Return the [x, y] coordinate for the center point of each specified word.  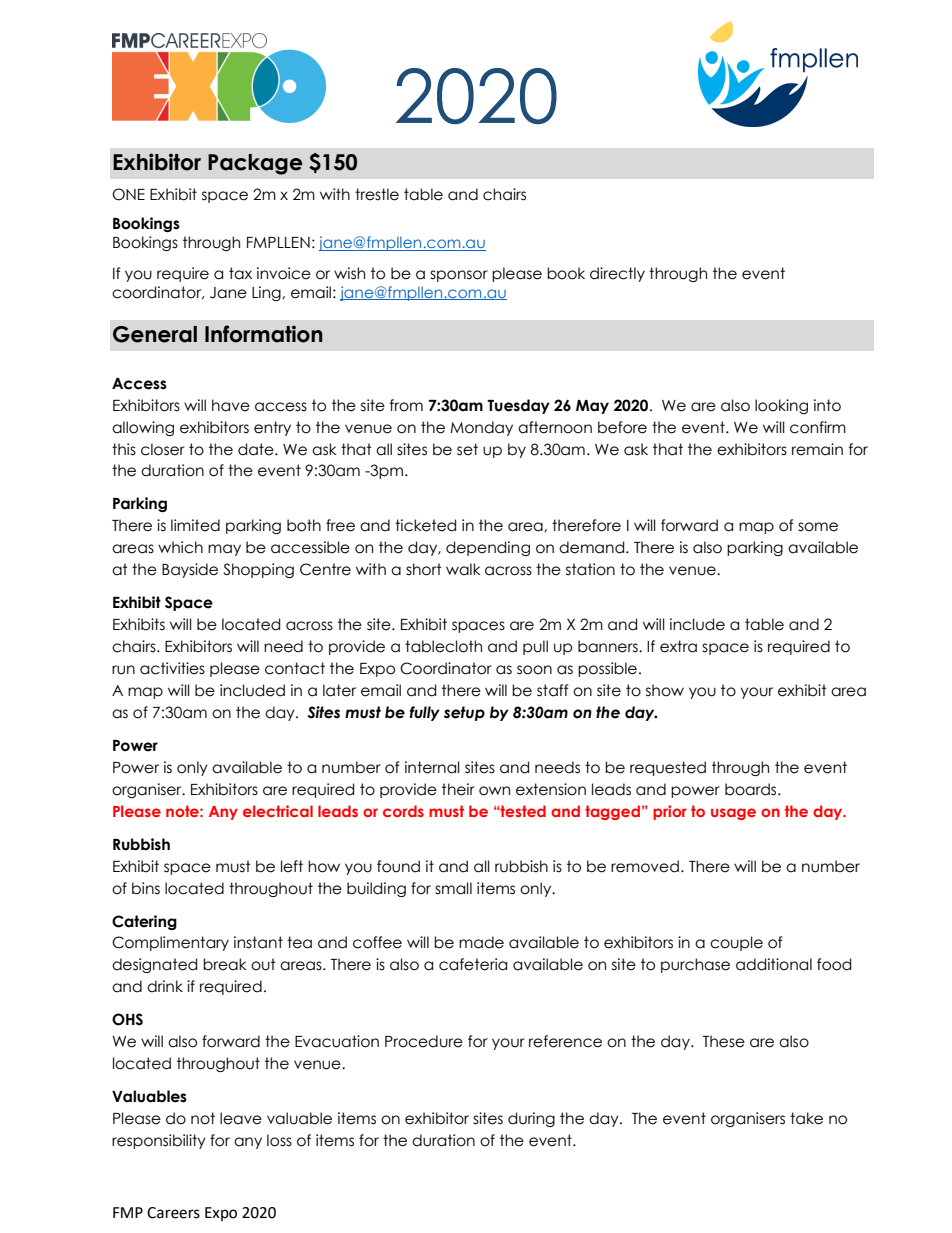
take [806, 1118]
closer [163, 449]
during [531, 1119]
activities [172, 668]
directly [617, 274]
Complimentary [170, 943]
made [481, 942]
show [665, 690]
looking [781, 406]
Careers [173, 1213]
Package [255, 164]
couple [736, 943]
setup [464, 713]
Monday [481, 428]
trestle [377, 194]
